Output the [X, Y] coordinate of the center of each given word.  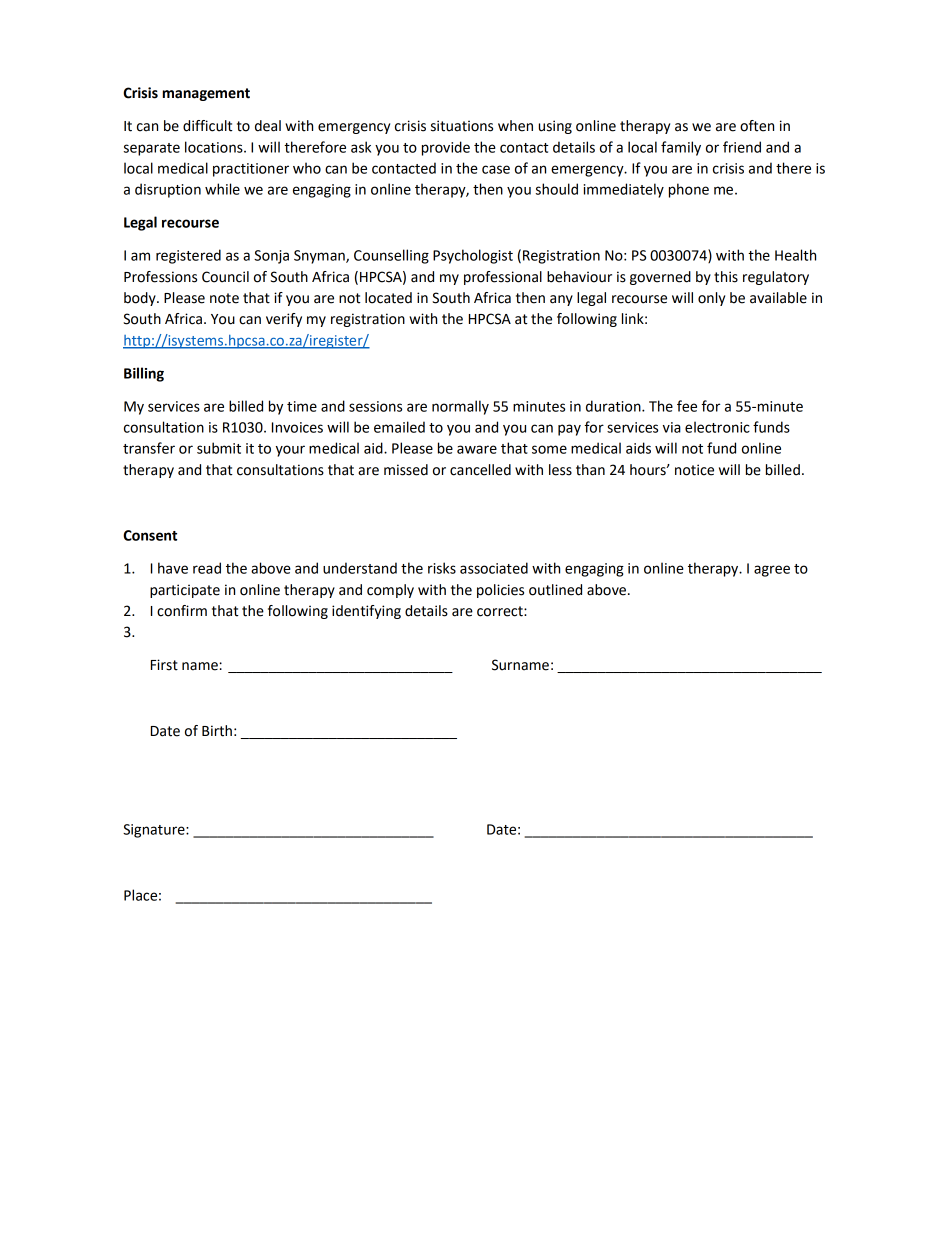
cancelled [480, 470]
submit [219, 448]
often [757, 126]
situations [462, 126]
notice [694, 470]
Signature [155, 831]
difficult [208, 126]
